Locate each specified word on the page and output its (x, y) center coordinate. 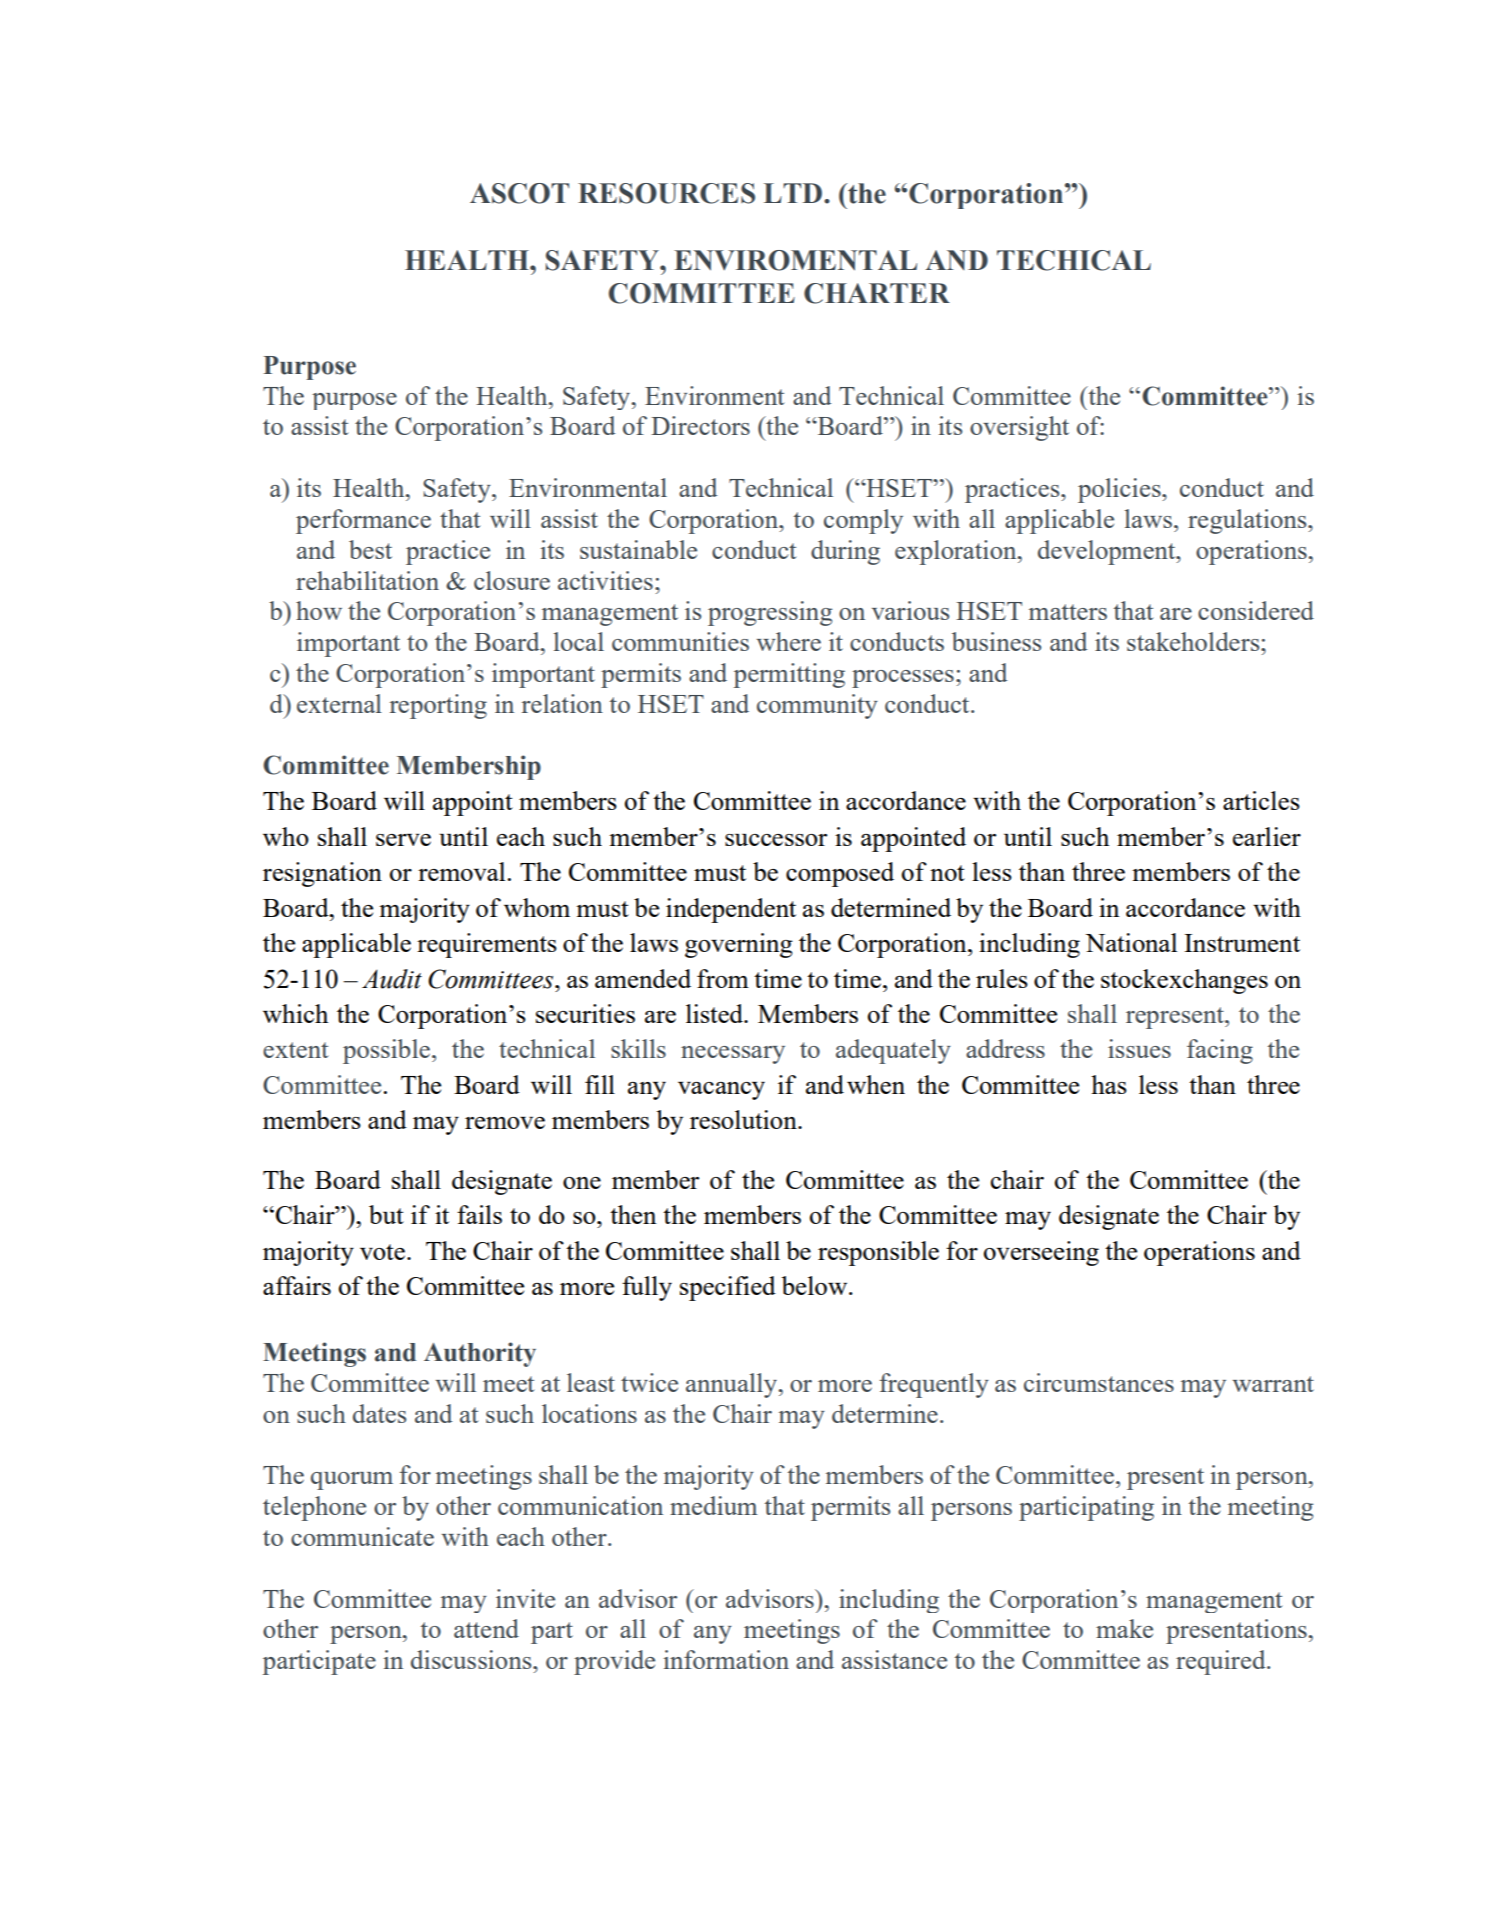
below (815, 1285)
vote (382, 1252)
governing (739, 945)
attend (486, 1628)
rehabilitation (367, 580)
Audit (392, 979)
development (1108, 552)
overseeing (1041, 1253)
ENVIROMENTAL (795, 260)
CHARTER (877, 293)
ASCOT (519, 193)
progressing (770, 613)
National (1131, 942)
